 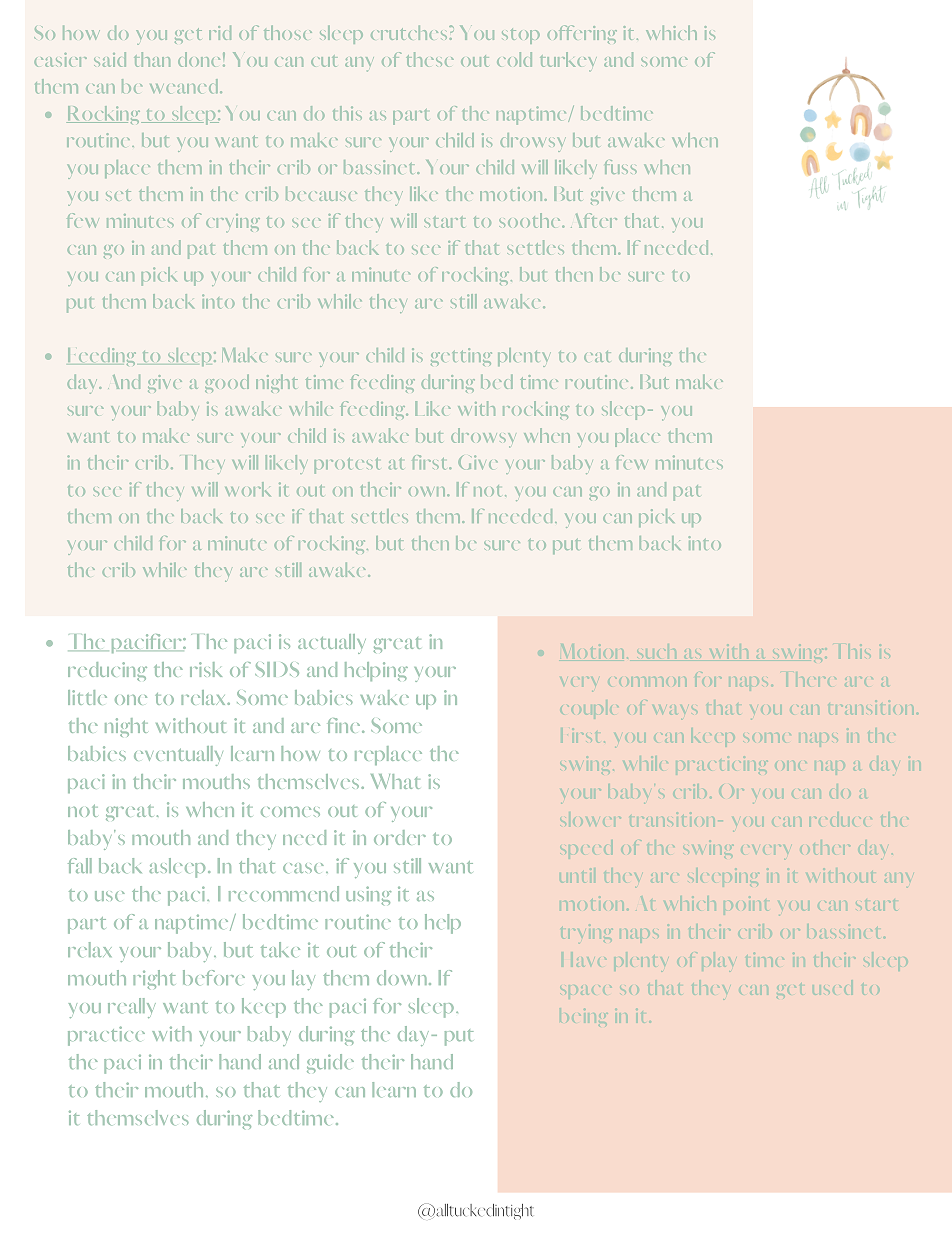 What do you see at coordinates (87, 697) in the screenshot?
I see `little` at bounding box center [87, 697].
